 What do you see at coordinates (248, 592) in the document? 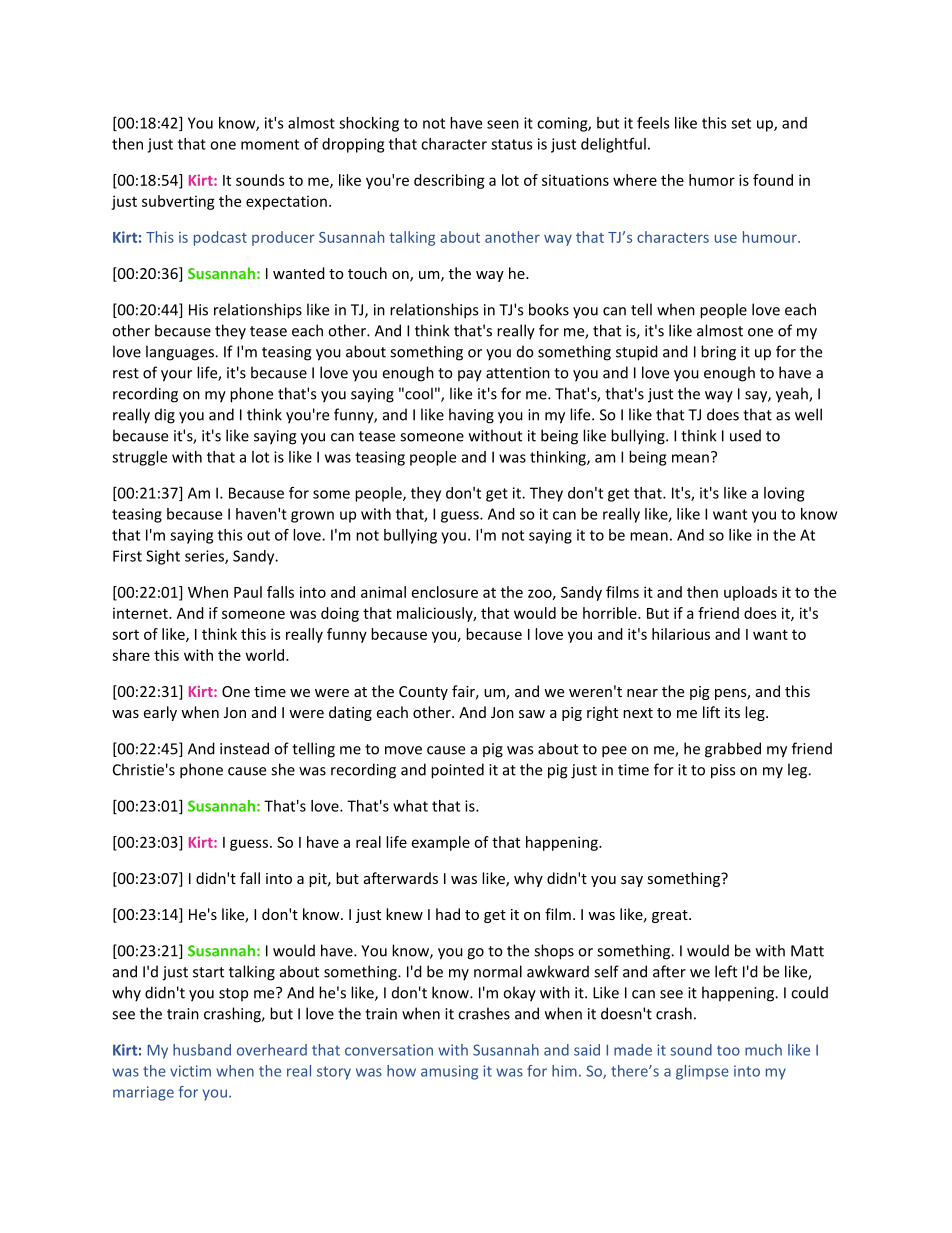
I see `Paul` at bounding box center [248, 592].
